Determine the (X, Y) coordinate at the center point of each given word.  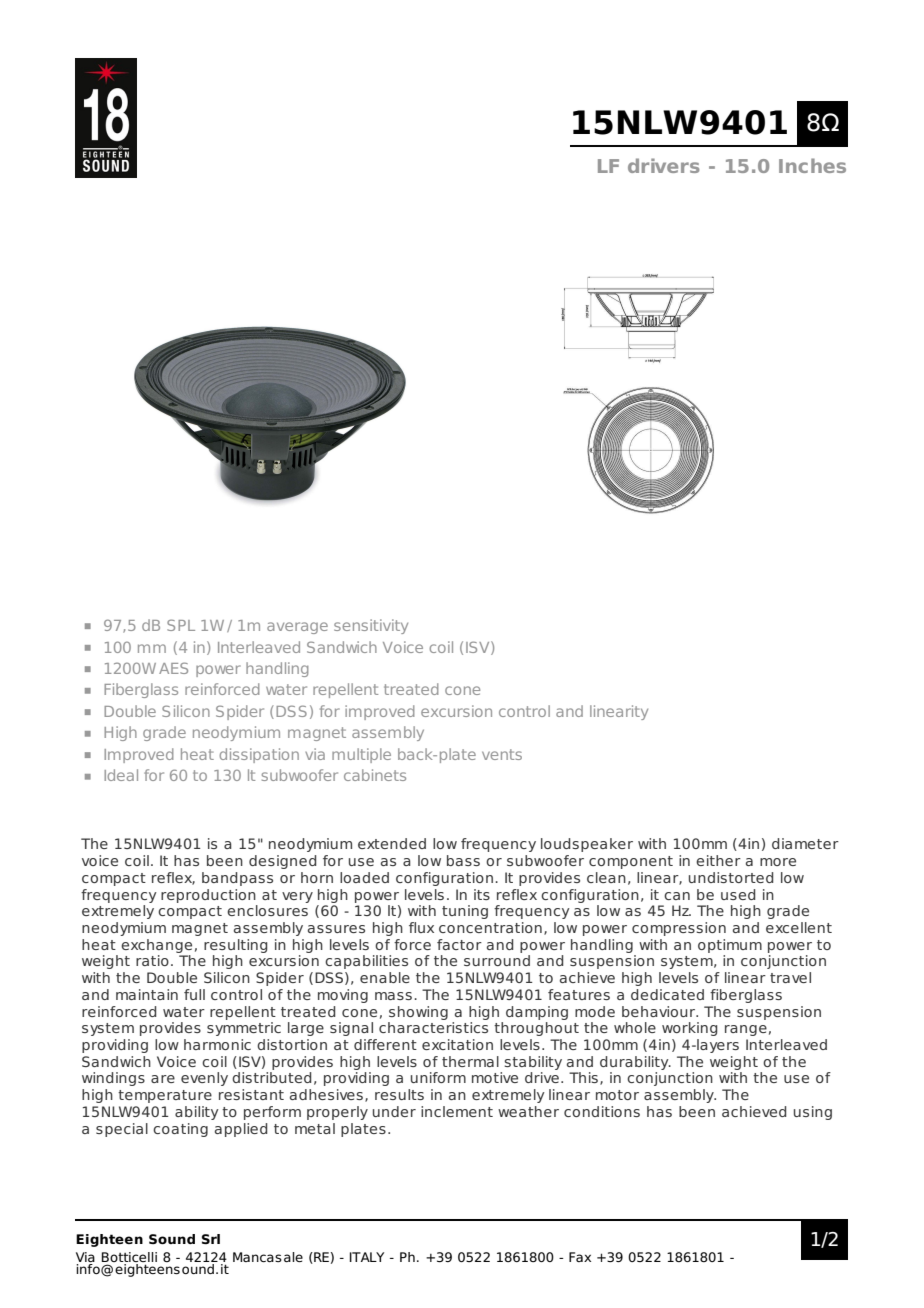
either (718, 860)
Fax (580, 1257)
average (297, 628)
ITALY (367, 1257)
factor (459, 944)
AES (173, 668)
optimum (730, 946)
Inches (812, 165)
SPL (181, 625)
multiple (361, 755)
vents (502, 754)
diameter (805, 843)
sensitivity (371, 626)
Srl (211, 1239)
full (194, 994)
